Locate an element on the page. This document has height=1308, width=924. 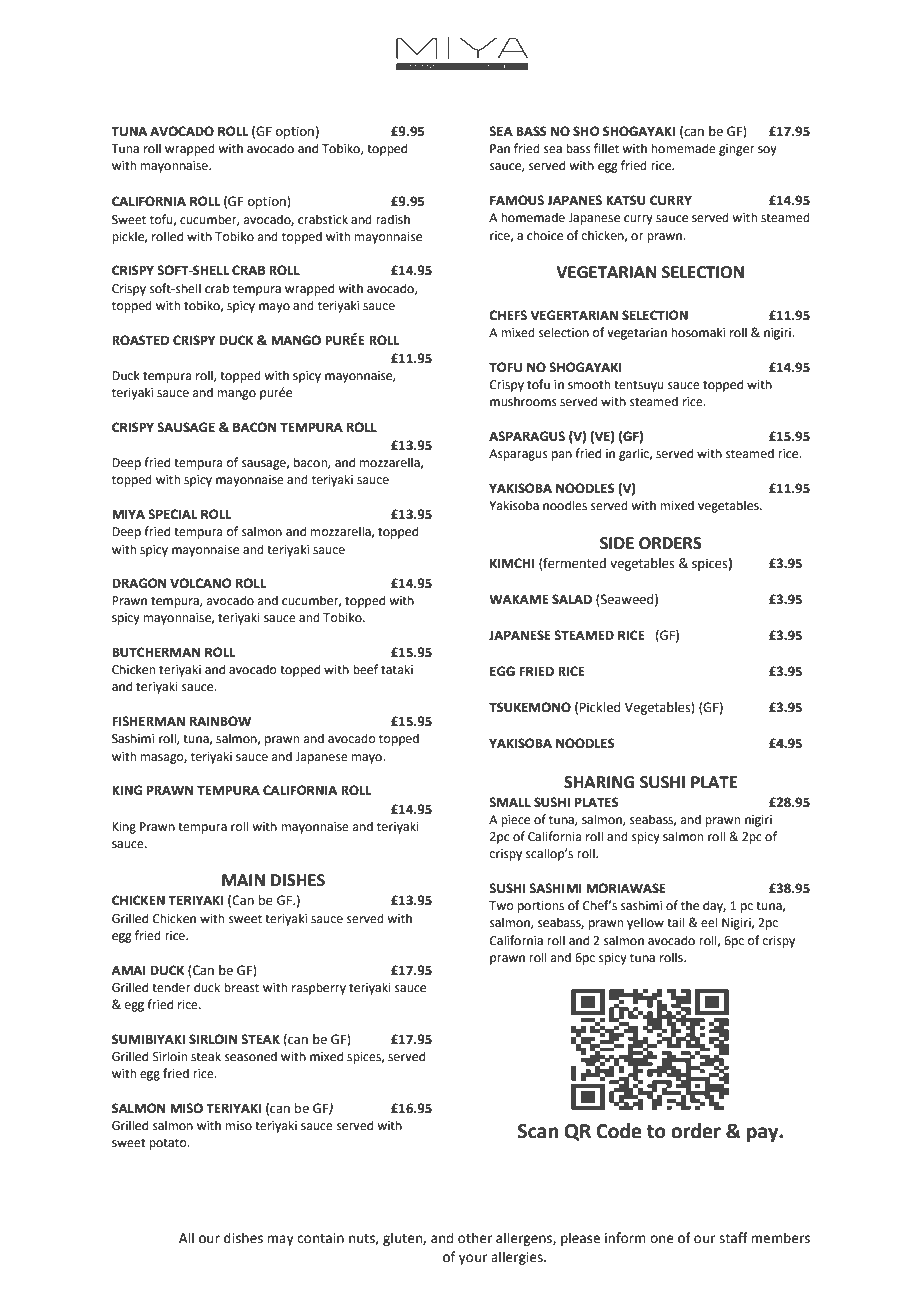
smooth is located at coordinates (589, 384).
